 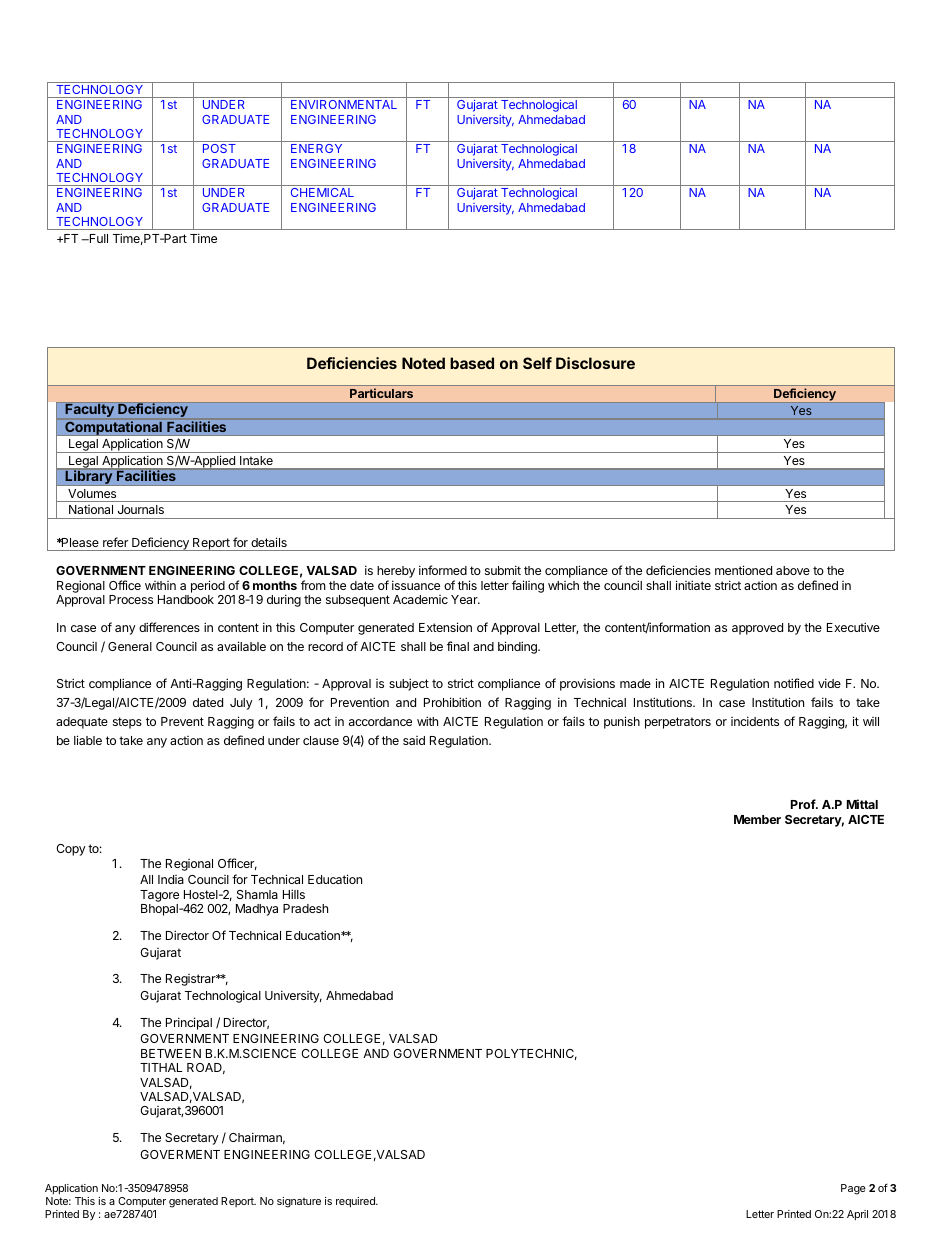 I want to click on above, so click(x=793, y=570).
